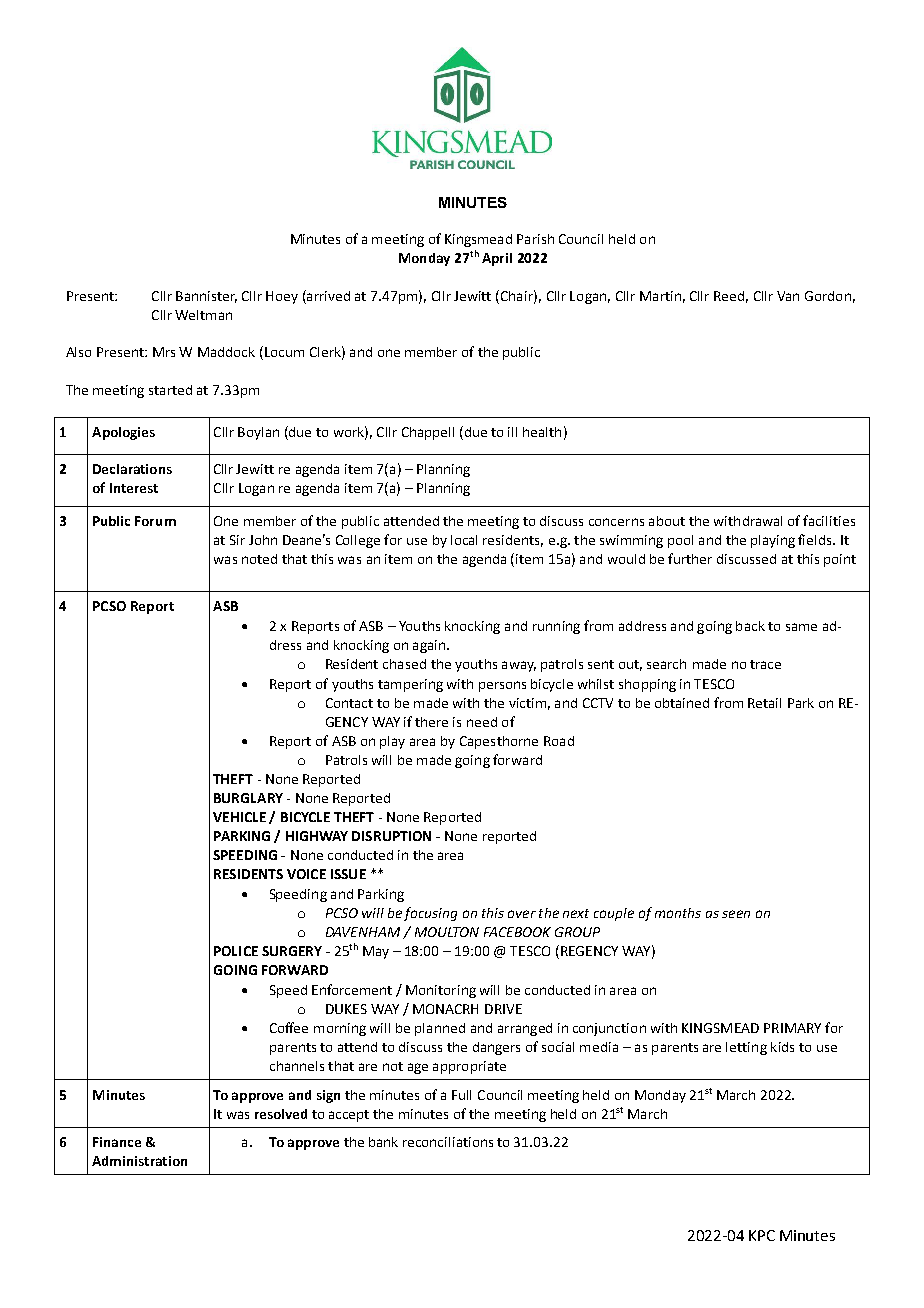  Describe the element at coordinates (206, 297) in the screenshot. I see `Bannister` at that location.
